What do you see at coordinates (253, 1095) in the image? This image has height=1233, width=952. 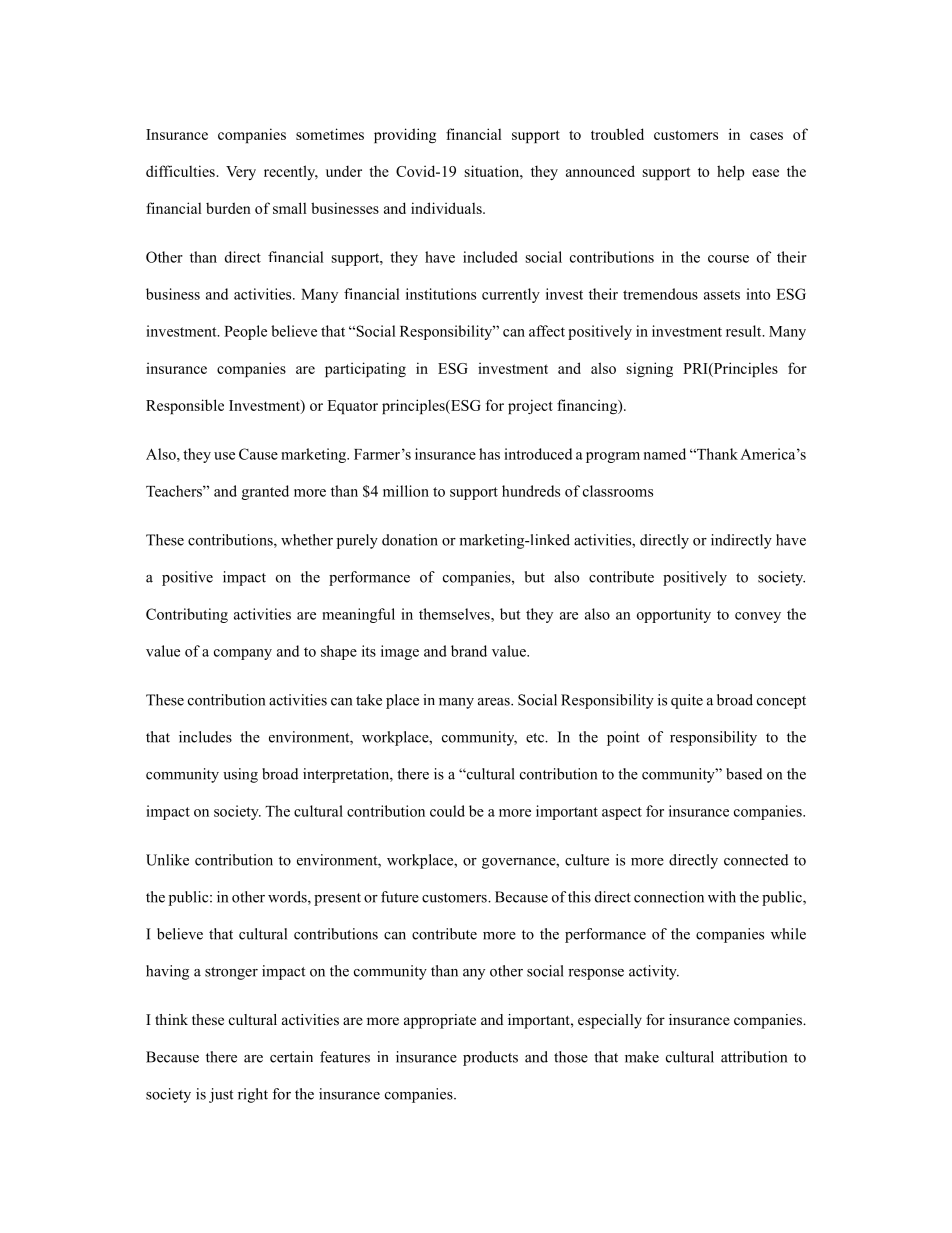 I see `right` at bounding box center [253, 1095].
